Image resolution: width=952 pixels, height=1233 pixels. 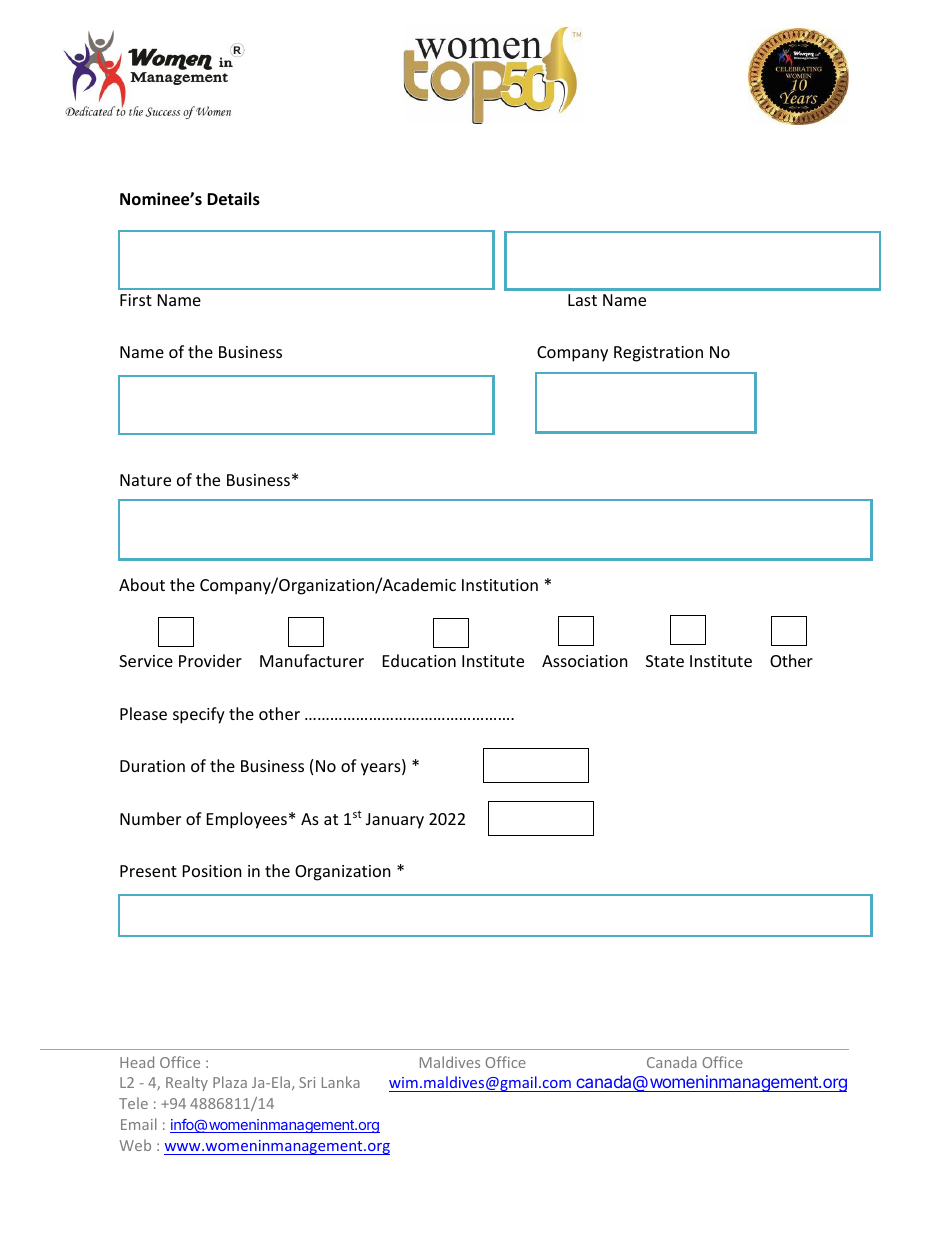 I want to click on Details, so click(x=233, y=199).
